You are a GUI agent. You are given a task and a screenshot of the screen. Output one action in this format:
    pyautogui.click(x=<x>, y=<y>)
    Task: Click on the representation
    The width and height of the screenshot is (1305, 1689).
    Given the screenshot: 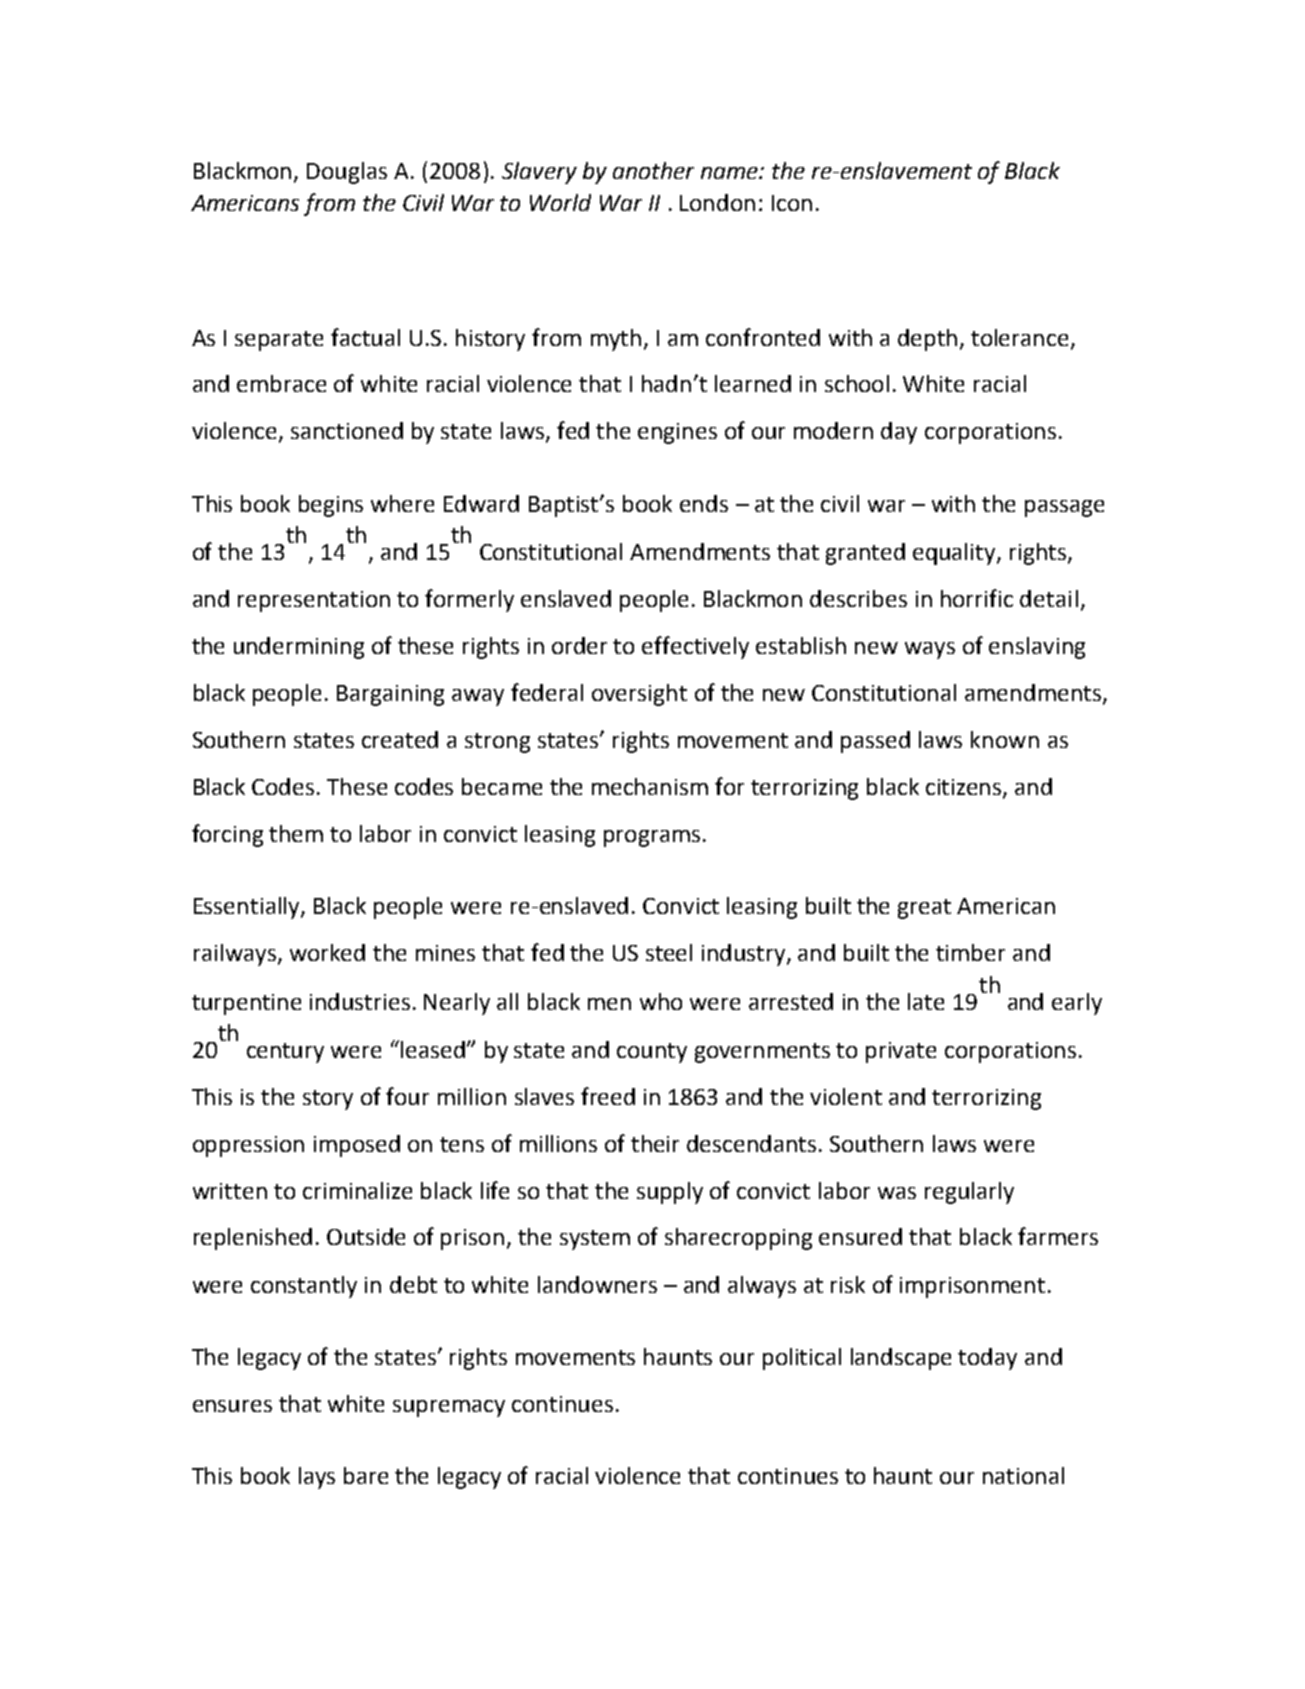 What is the action you would take?
    pyautogui.click(x=314, y=601)
